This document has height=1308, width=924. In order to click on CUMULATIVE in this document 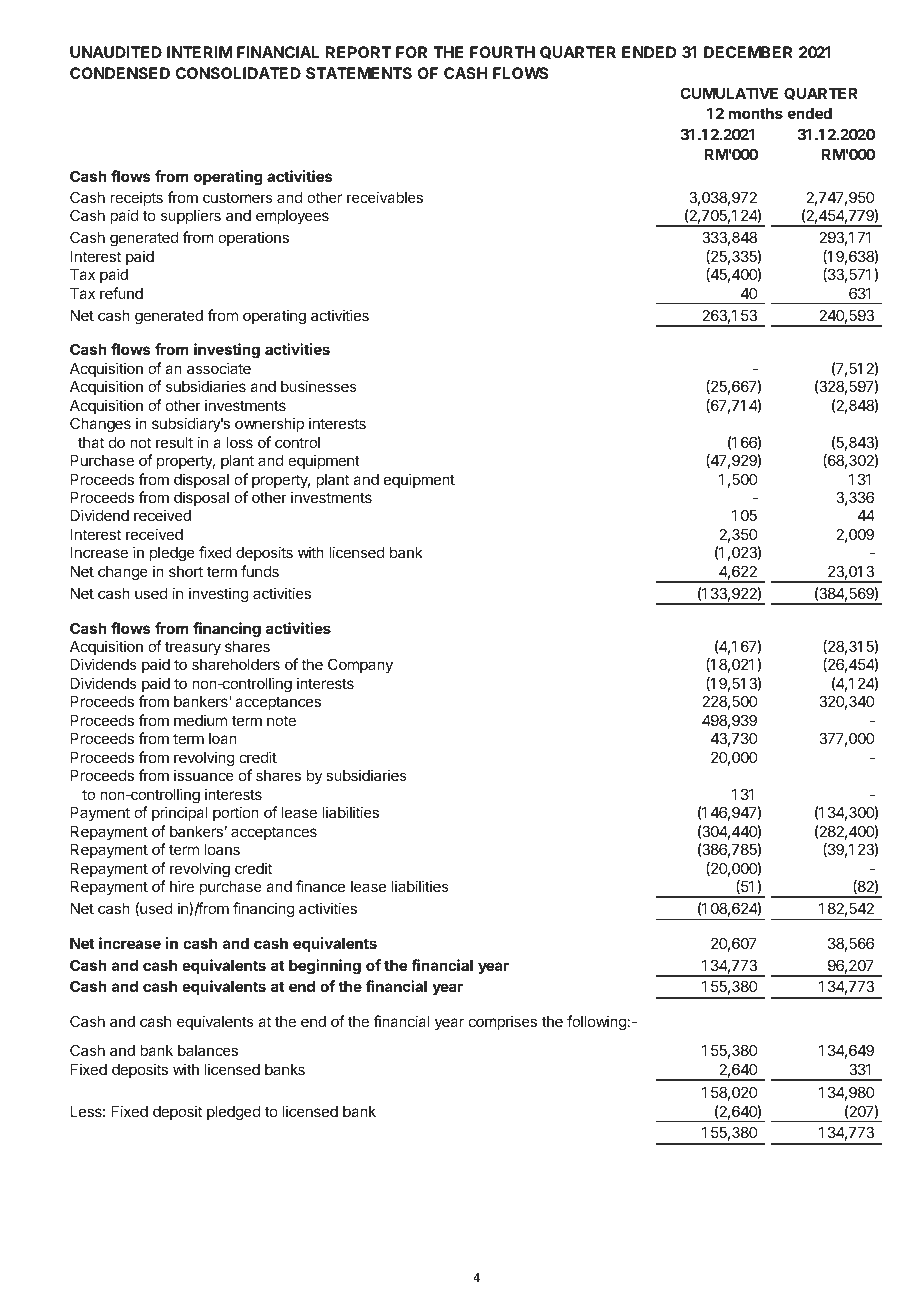, I will do `click(729, 93)`.
